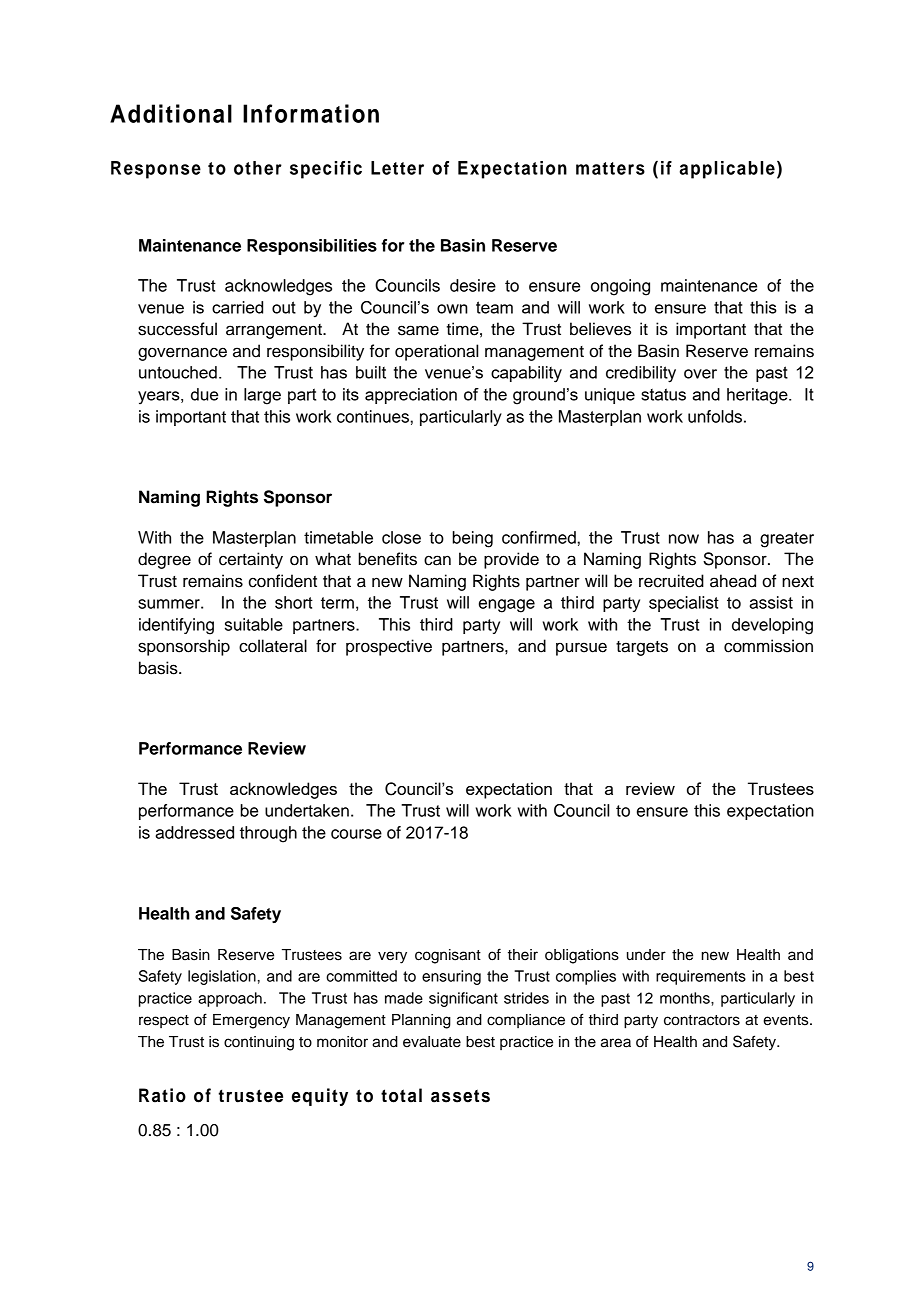  Describe the element at coordinates (254, 624) in the screenshot. I see `suitable` at that location.
